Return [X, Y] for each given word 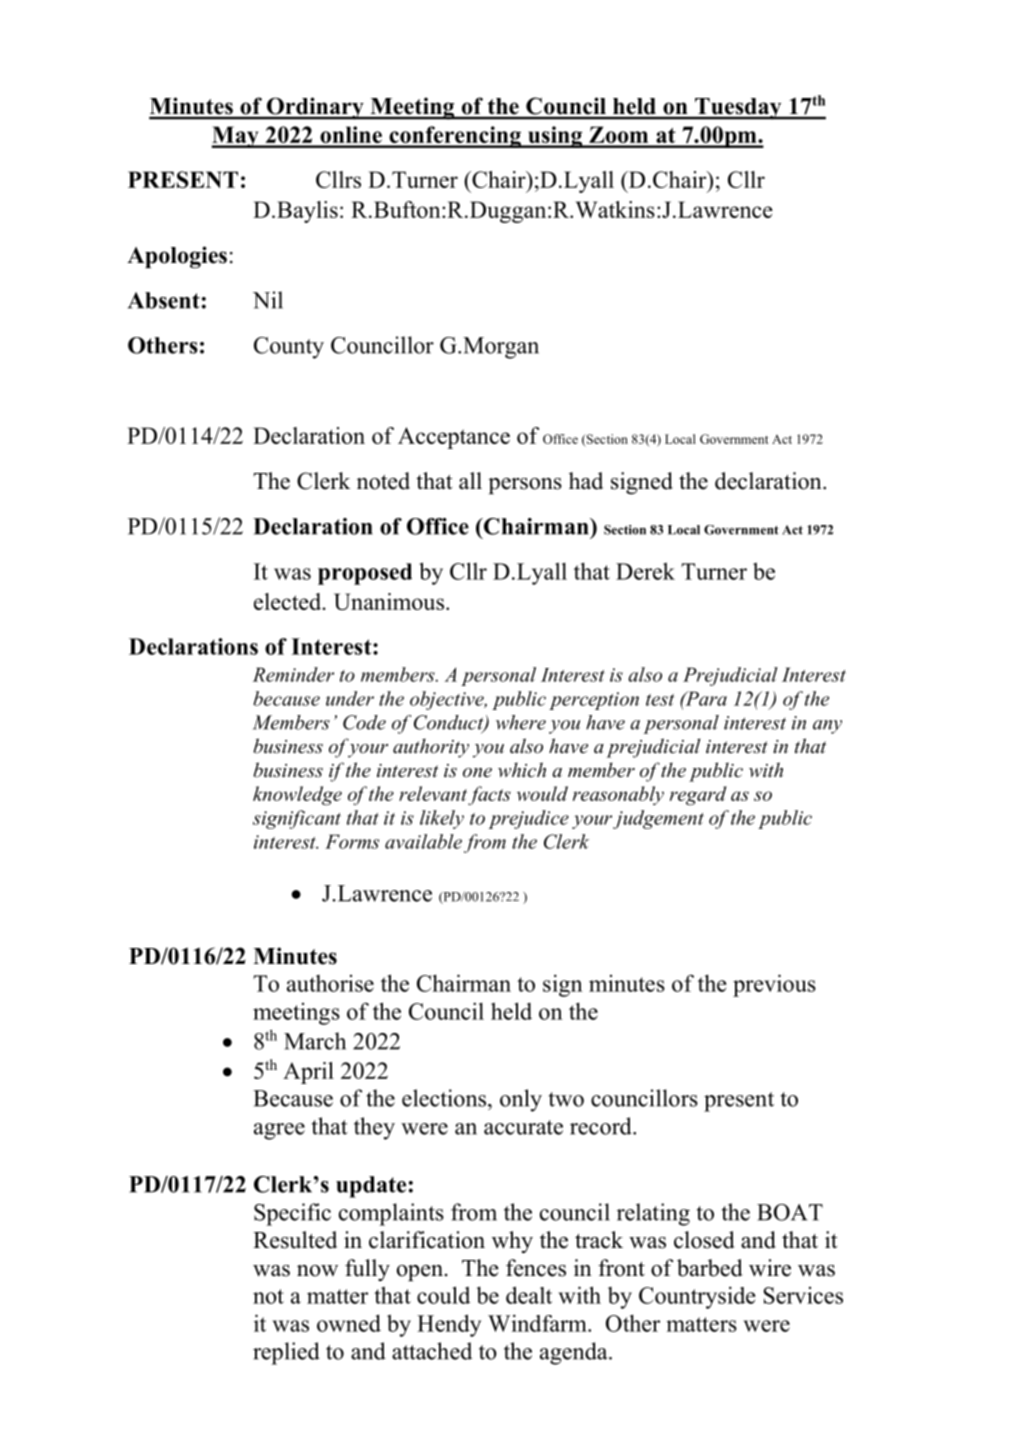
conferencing [455, 137]
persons [525, 486]
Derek [645, 571]
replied [286, 1353]
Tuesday [738, 109]
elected [289, 601]
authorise [330, 983]
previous [774, 985]
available [423, 841]
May [236, 137]
